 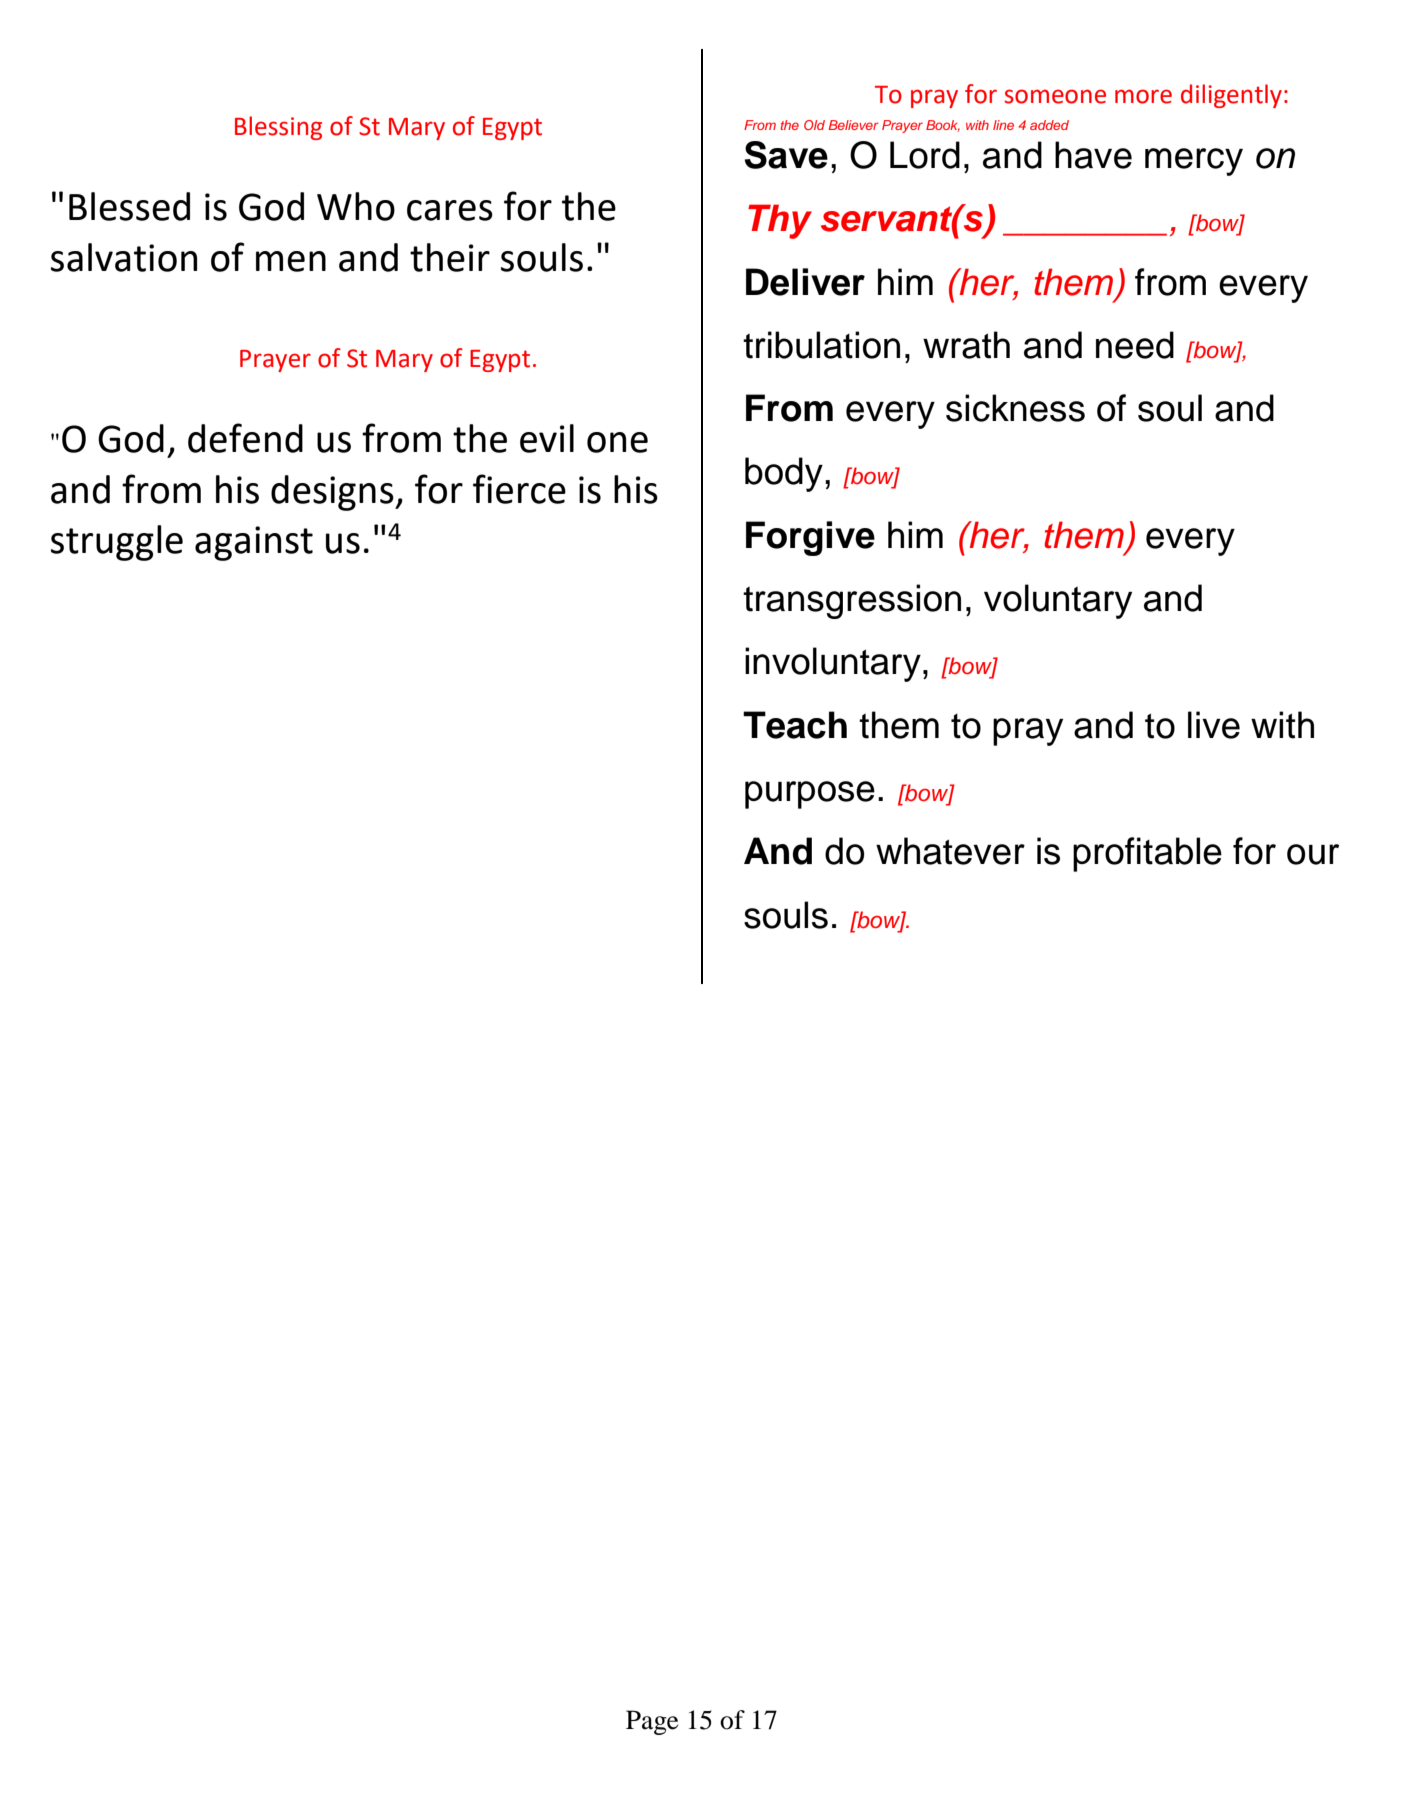 I want to click on purpose, so click(x=810, y=795).
